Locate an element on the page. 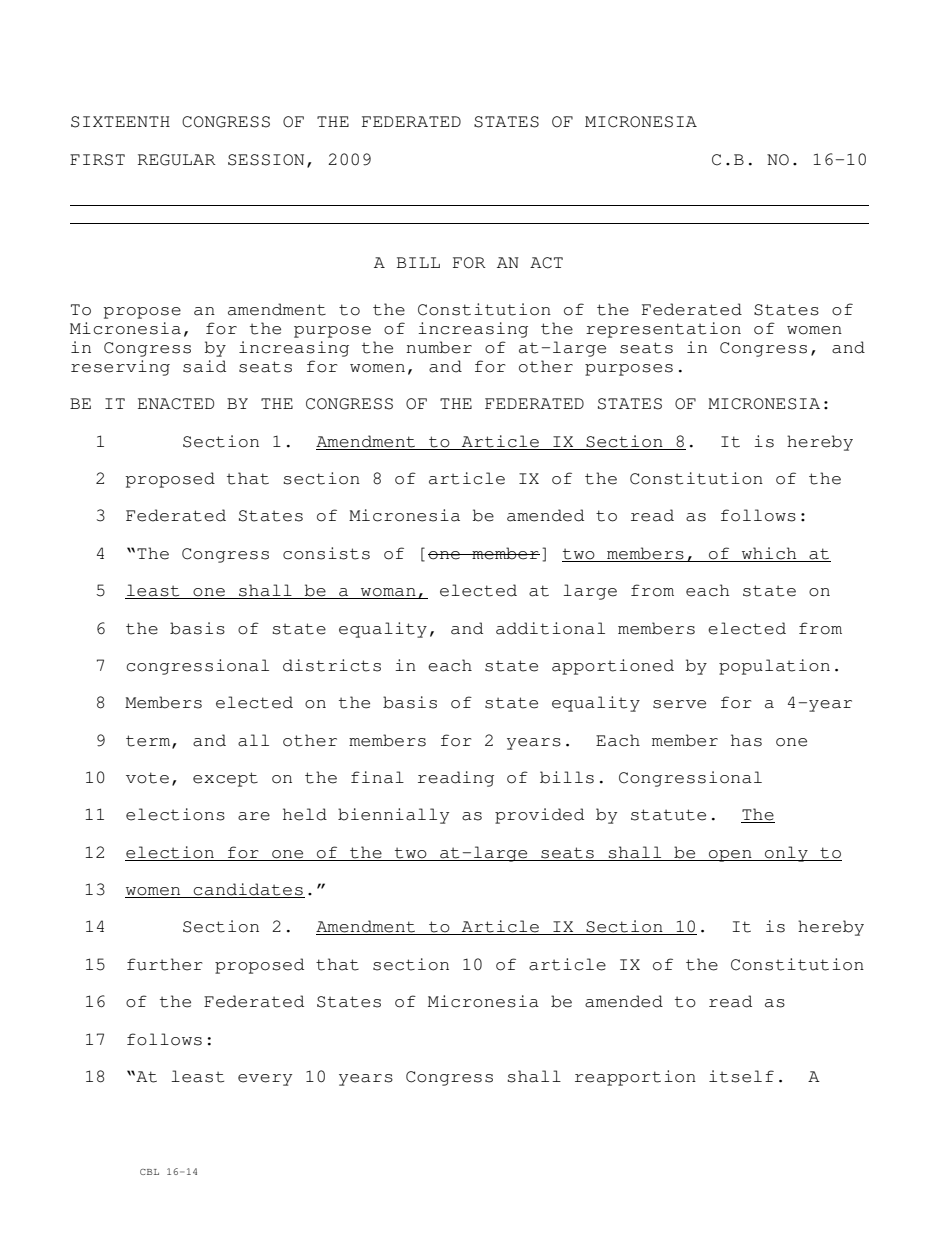 This document has width=952, height=1233. REGULAR is located at coordinates (177, 160).
